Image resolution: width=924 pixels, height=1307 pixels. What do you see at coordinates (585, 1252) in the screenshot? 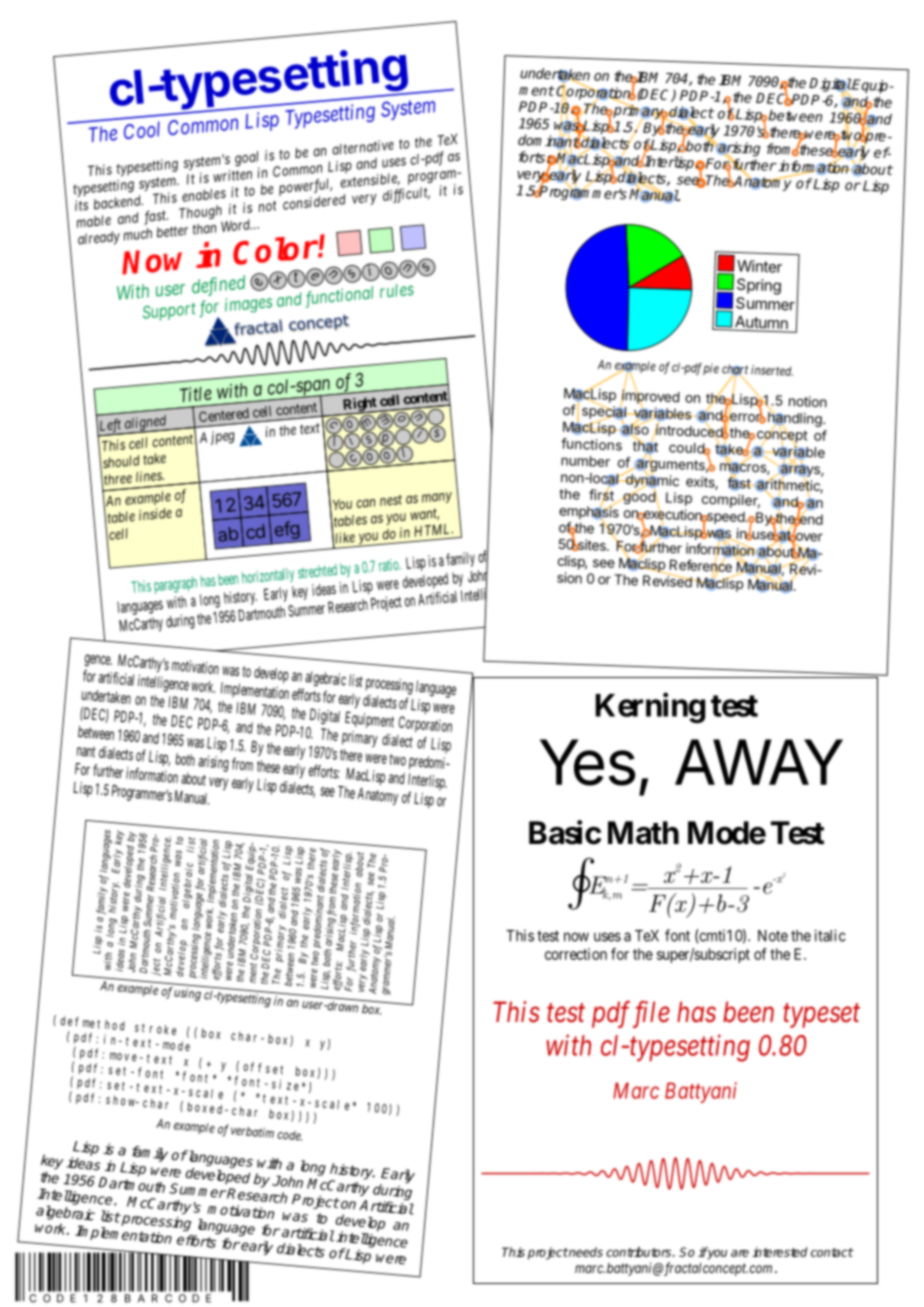
I see `needs` at bounding box center [585, 1252].
